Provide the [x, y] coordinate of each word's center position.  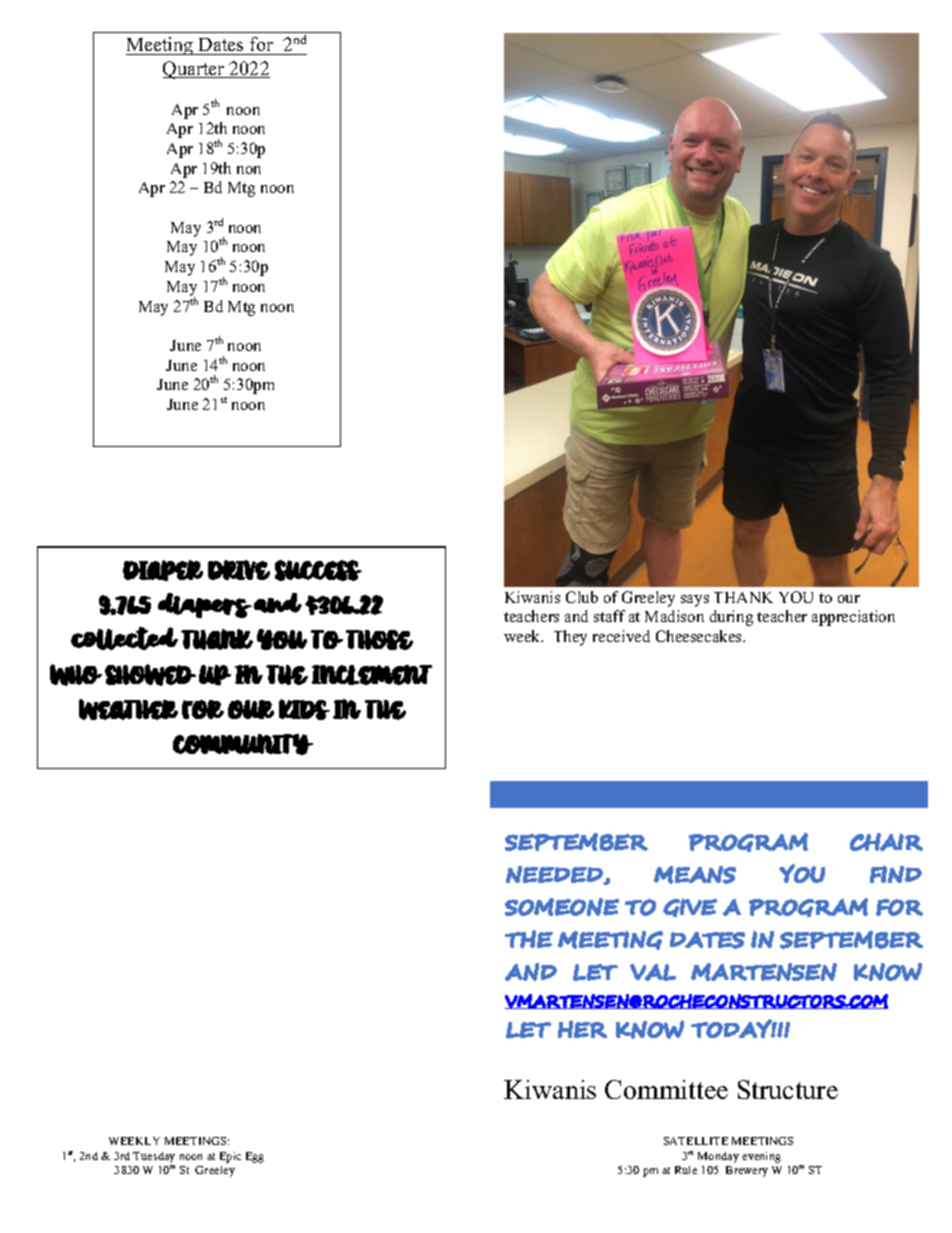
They [570, 638]
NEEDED [555, 875]
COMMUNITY [243, 744]
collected [124, 638]
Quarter [195, 70]
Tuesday [154, 1157]
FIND [896, 874]
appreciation [853, 618]
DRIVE [239, 570]
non [249, 170]
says [695, 601]
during [731, 618]
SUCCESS [318, 570]
